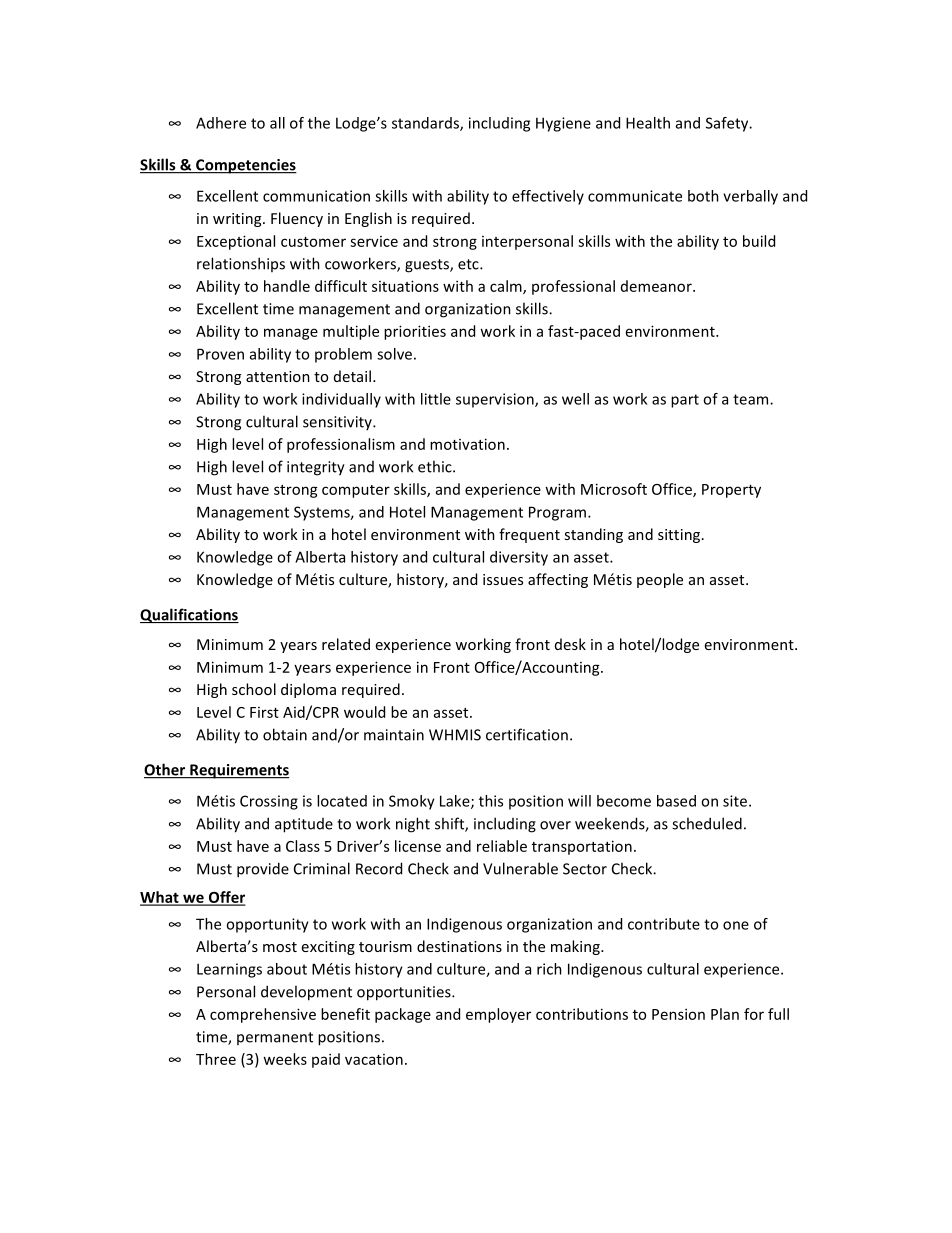  What do you see at coordinates (263, 1015) in the page?
I see `comprehensive` at bounding box center [263, 1015].
